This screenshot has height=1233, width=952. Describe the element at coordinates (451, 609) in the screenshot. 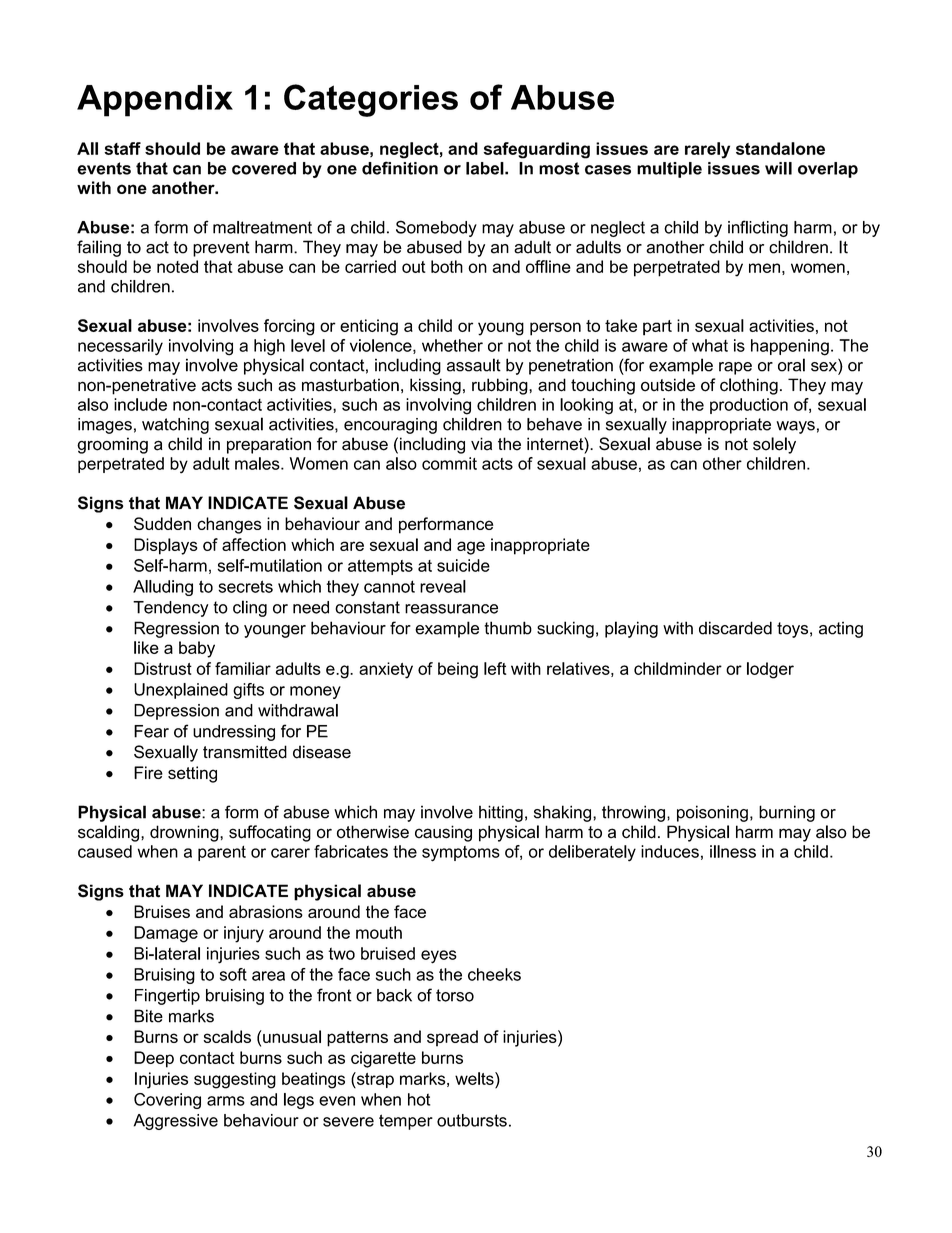

I see `reassurance` at that location.
